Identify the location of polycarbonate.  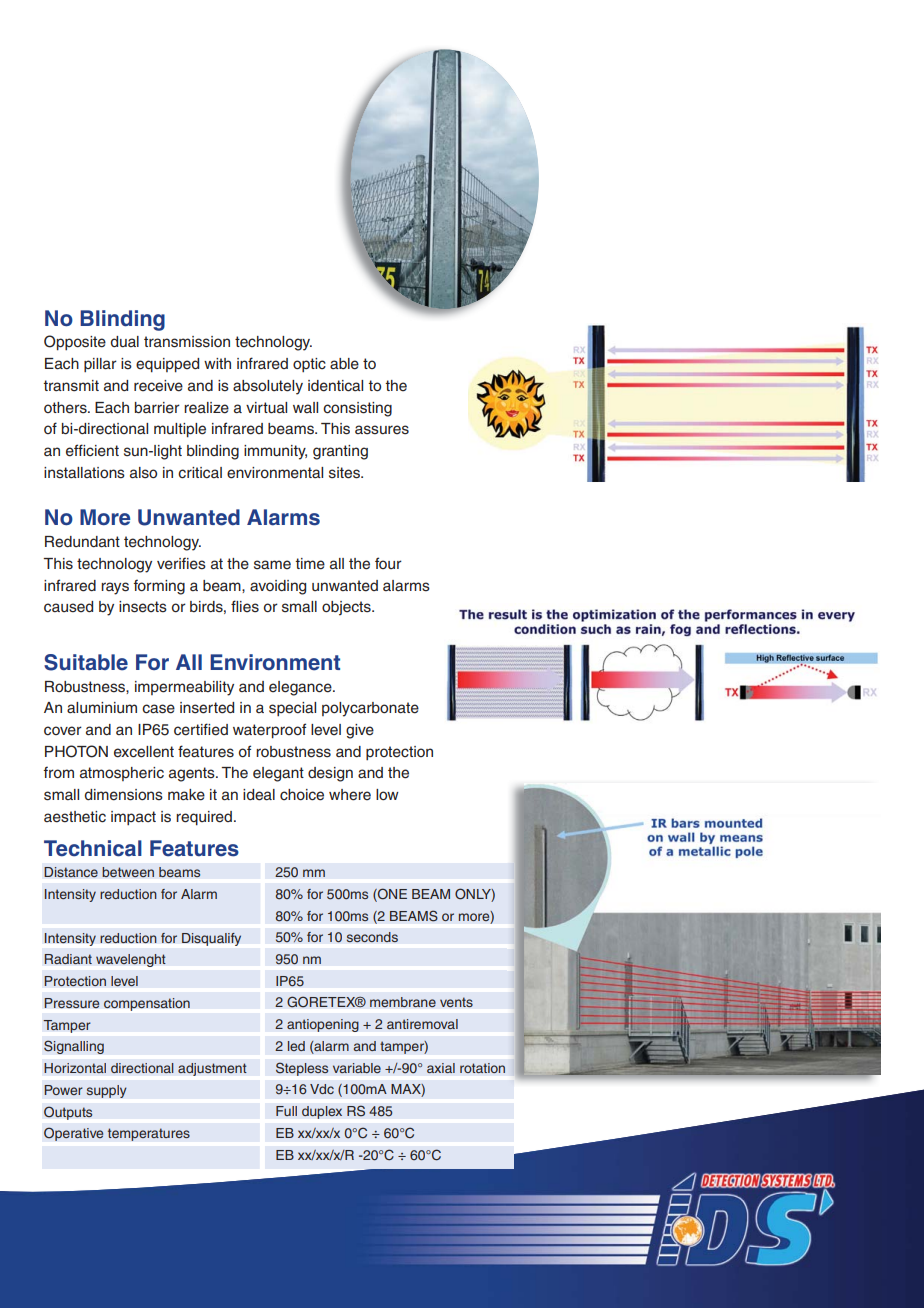
(370, 709).
